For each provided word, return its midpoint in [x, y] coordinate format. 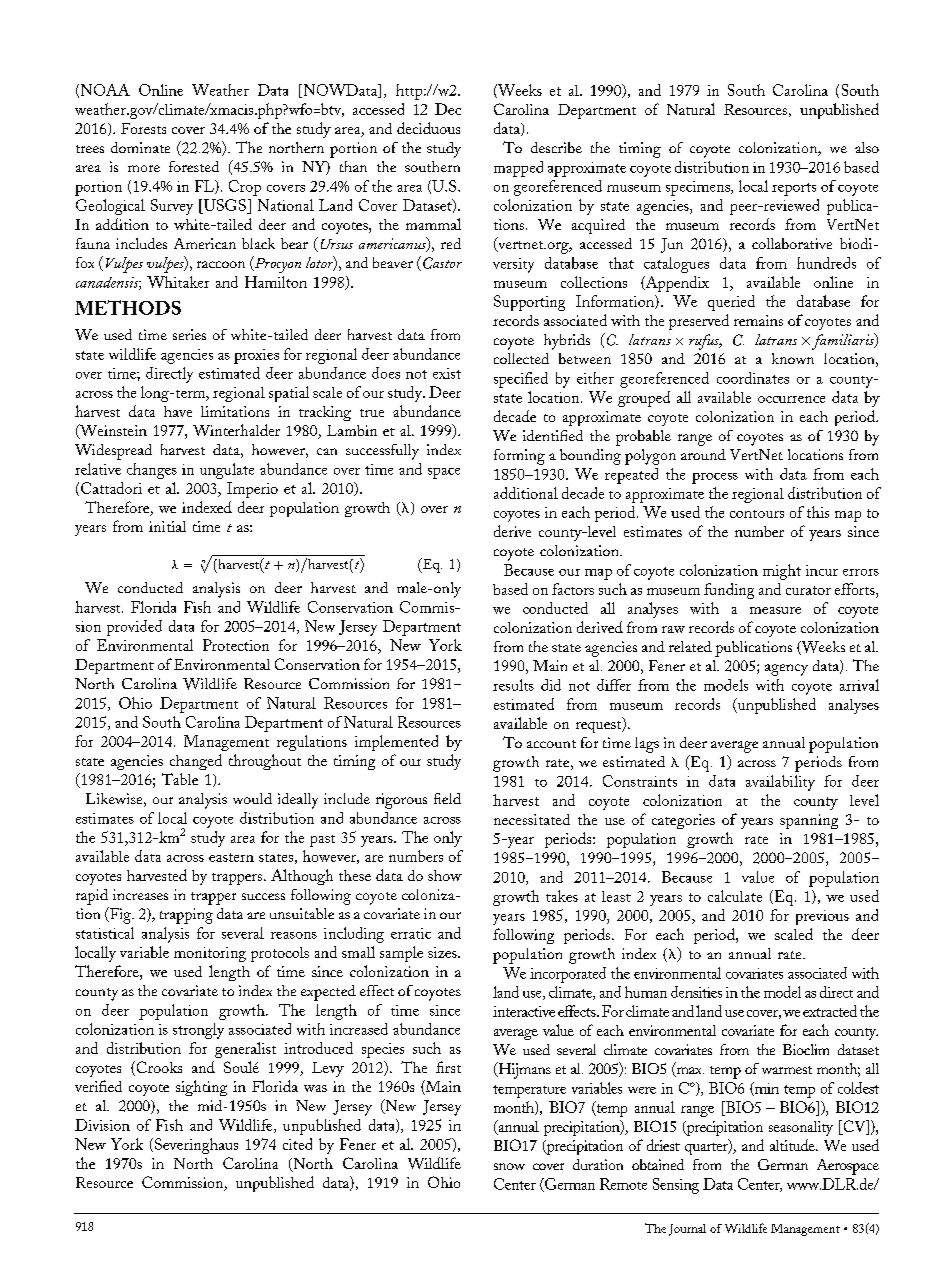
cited [297, 1144]
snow [509, 1166]
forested [194, 166]
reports [794, 189]
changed [196, 762]
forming [519, 457]
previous [822, 917]
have [178, 411]
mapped [518, 169]
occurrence [791, 399]
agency [786, 670]
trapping [186, 916]
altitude [793, 1145]
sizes [443, 952]
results [513, 685]
